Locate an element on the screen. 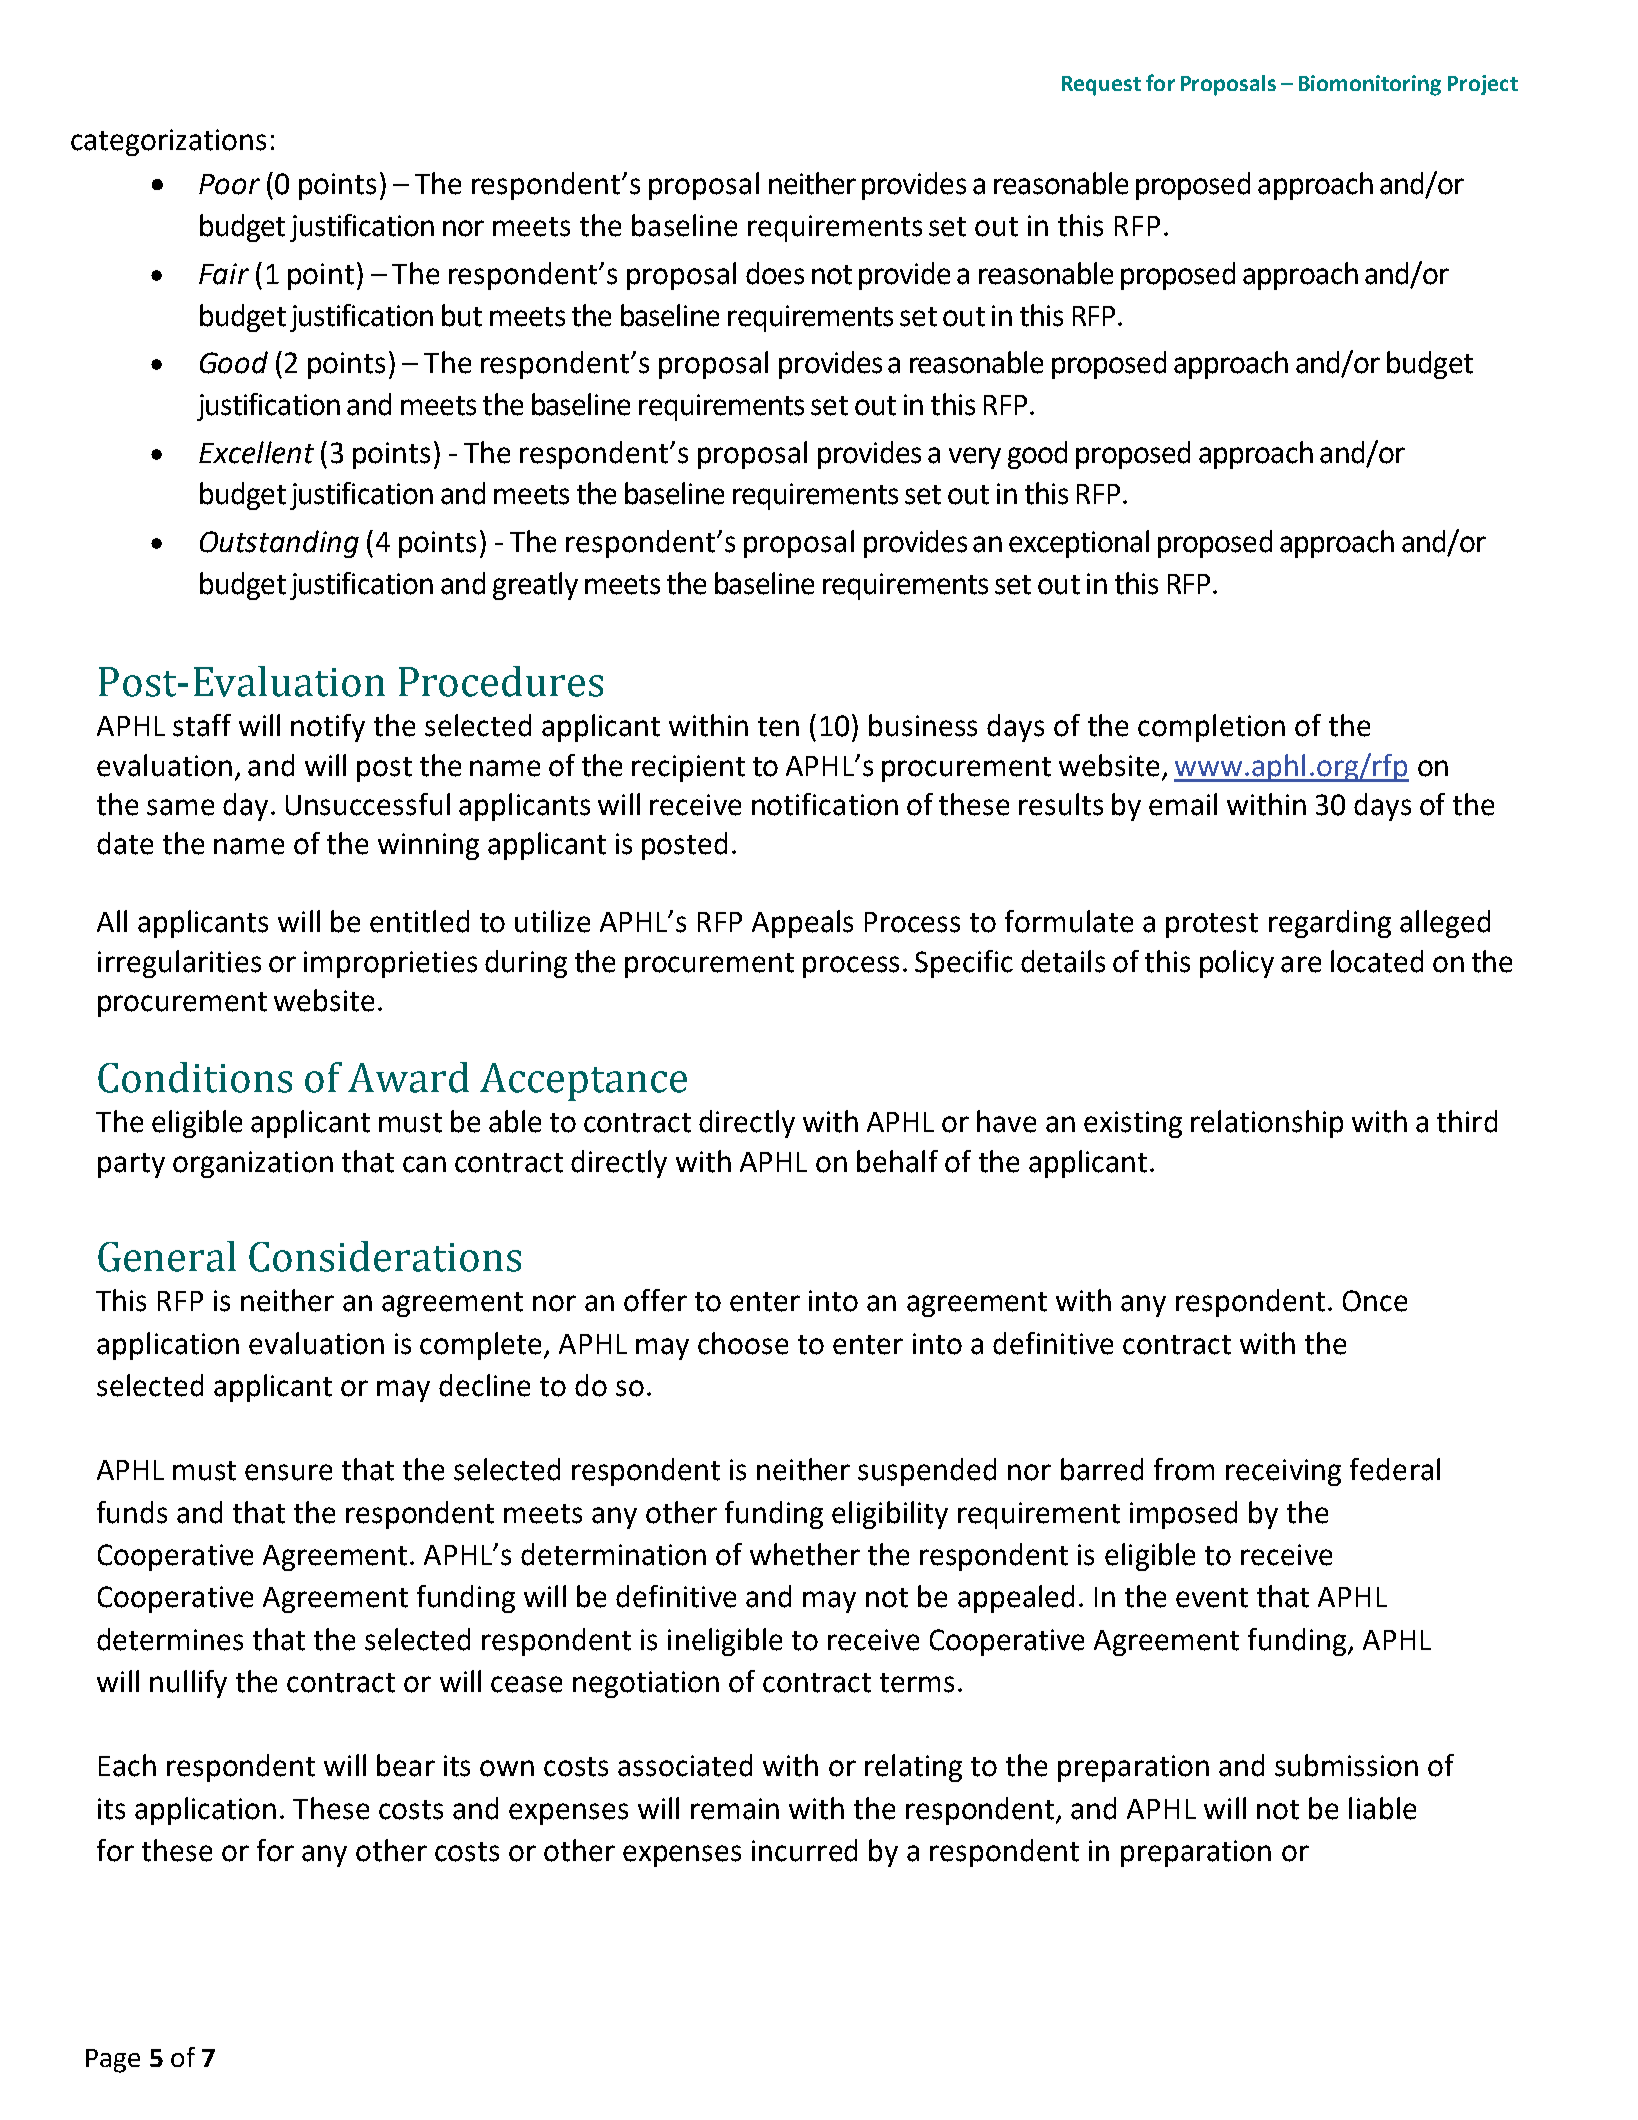  completion is located at coordinates (1211, 728).
